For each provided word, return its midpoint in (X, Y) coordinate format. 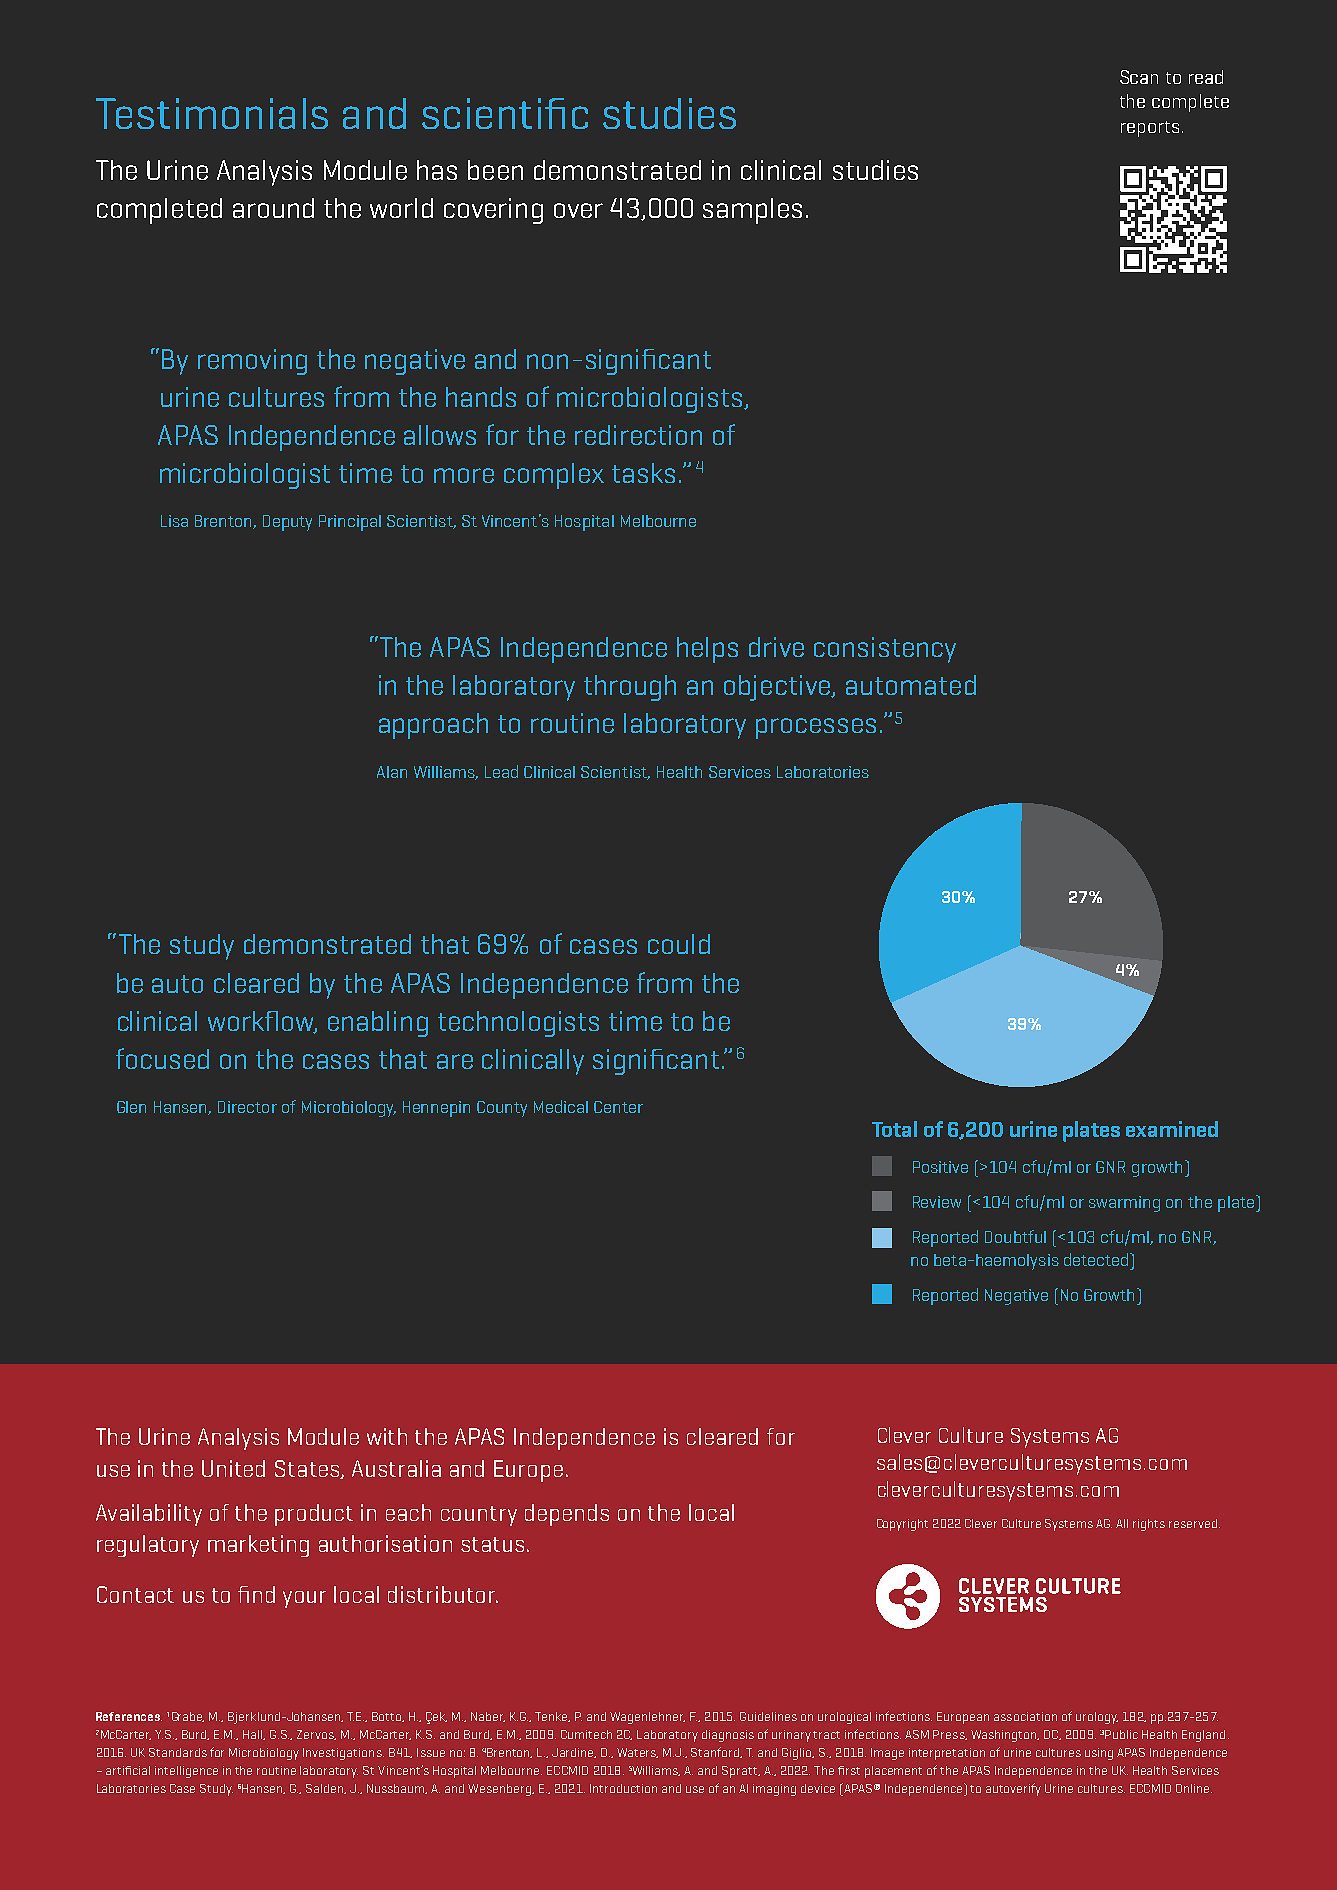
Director (247, 1107)
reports (1150, 129)
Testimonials (212, 113)
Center (618, 1107)
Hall (254, 1735)
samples (752, 211)
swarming (1124, 1204)
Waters (637, 1753)
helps (707, 650)
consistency (885, 650)
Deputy (287, 523)
